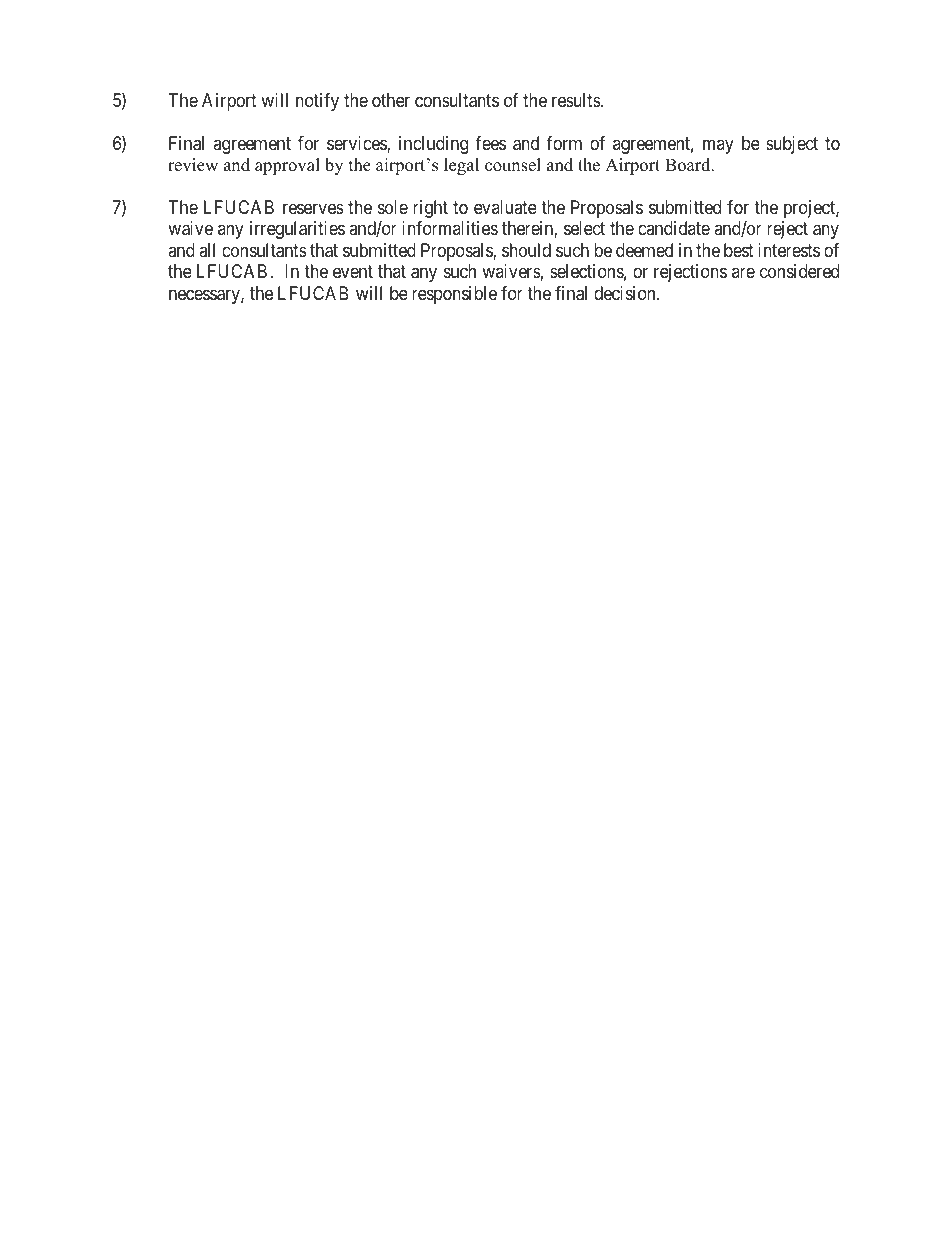 Image resolution: width=952 pixels, height=1233 pixels. Describe the element at coordinates (505, 207) in the screenshot. I see `evaluate` at that location.
